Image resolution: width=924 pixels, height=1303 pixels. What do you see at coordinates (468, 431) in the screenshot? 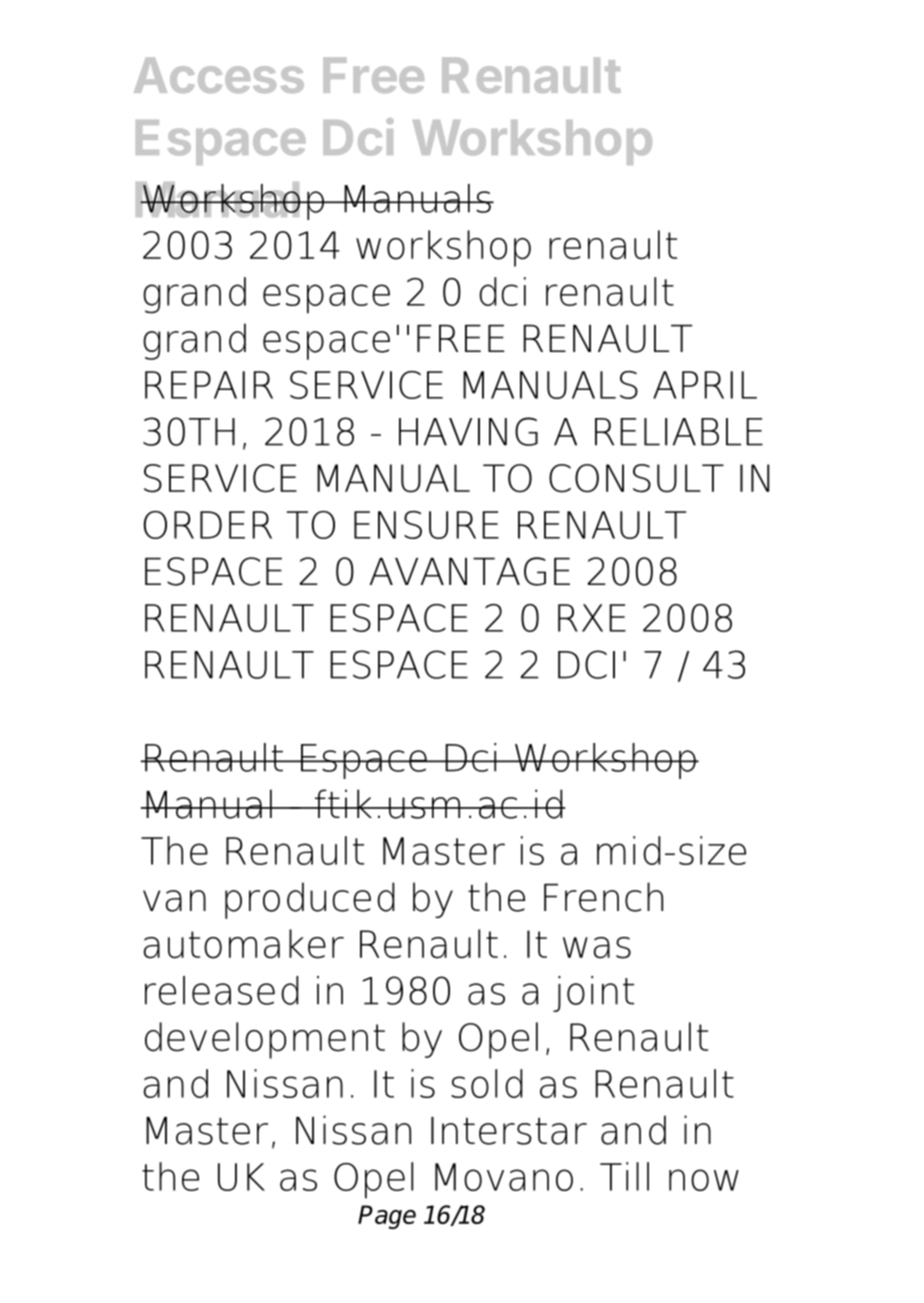
I see `HAVING` at bounding box center [468, 431].
